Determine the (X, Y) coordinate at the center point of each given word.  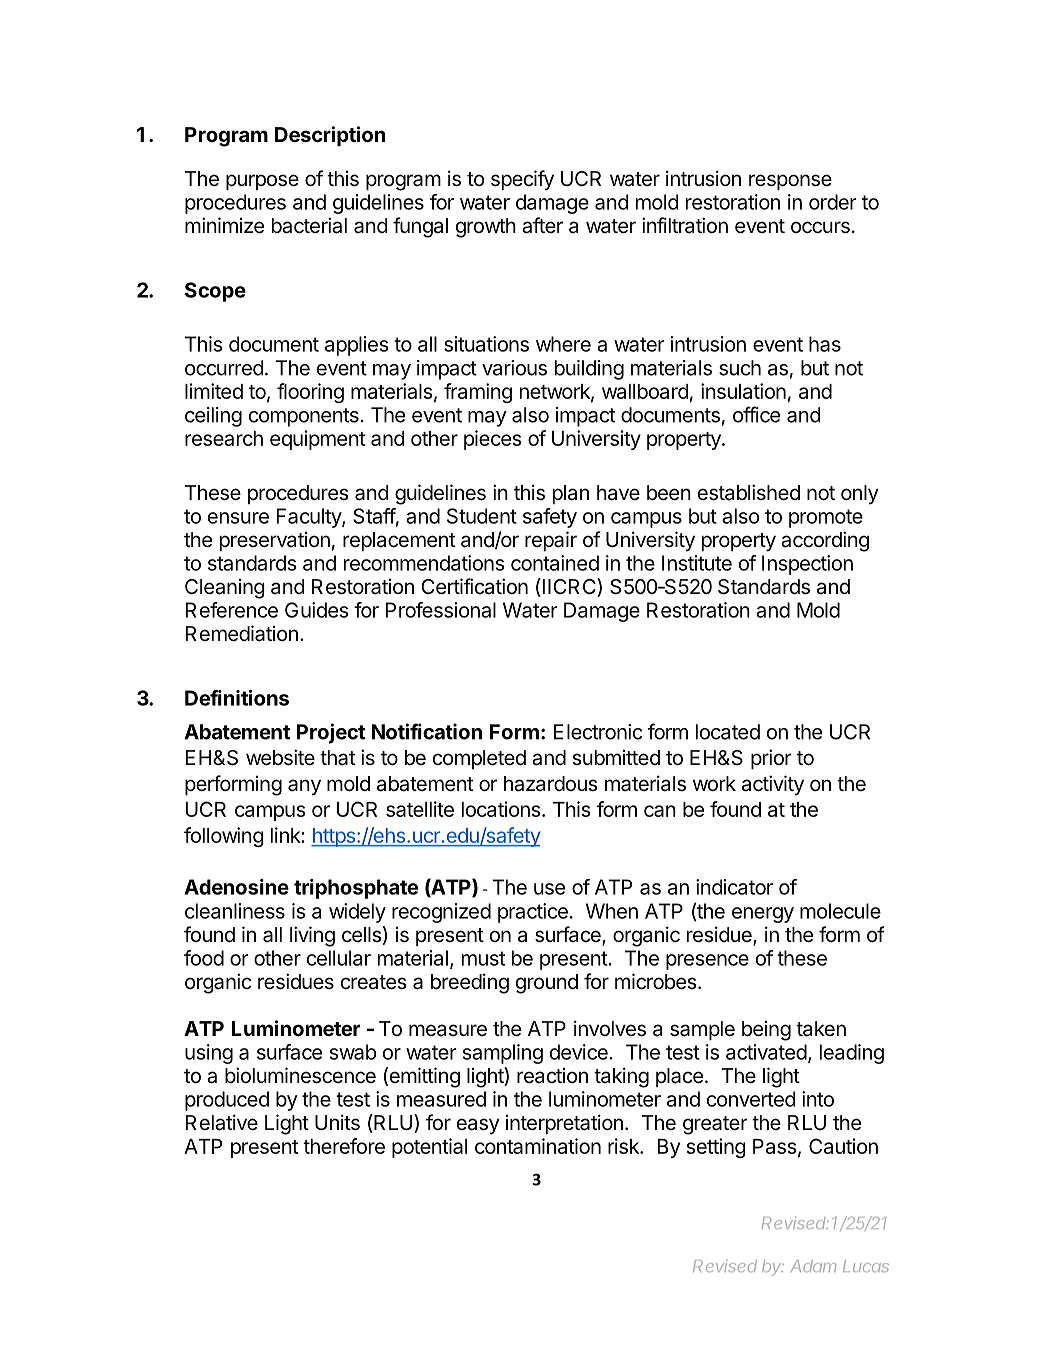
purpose (262, 182)
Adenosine (236, 887)
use (549, 889)
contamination (538, 1146)
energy (763, 915)
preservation (275, 541)
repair (551, 541)
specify (522, 180)
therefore (344, 1146)
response (790, 182)
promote (826, 518)
